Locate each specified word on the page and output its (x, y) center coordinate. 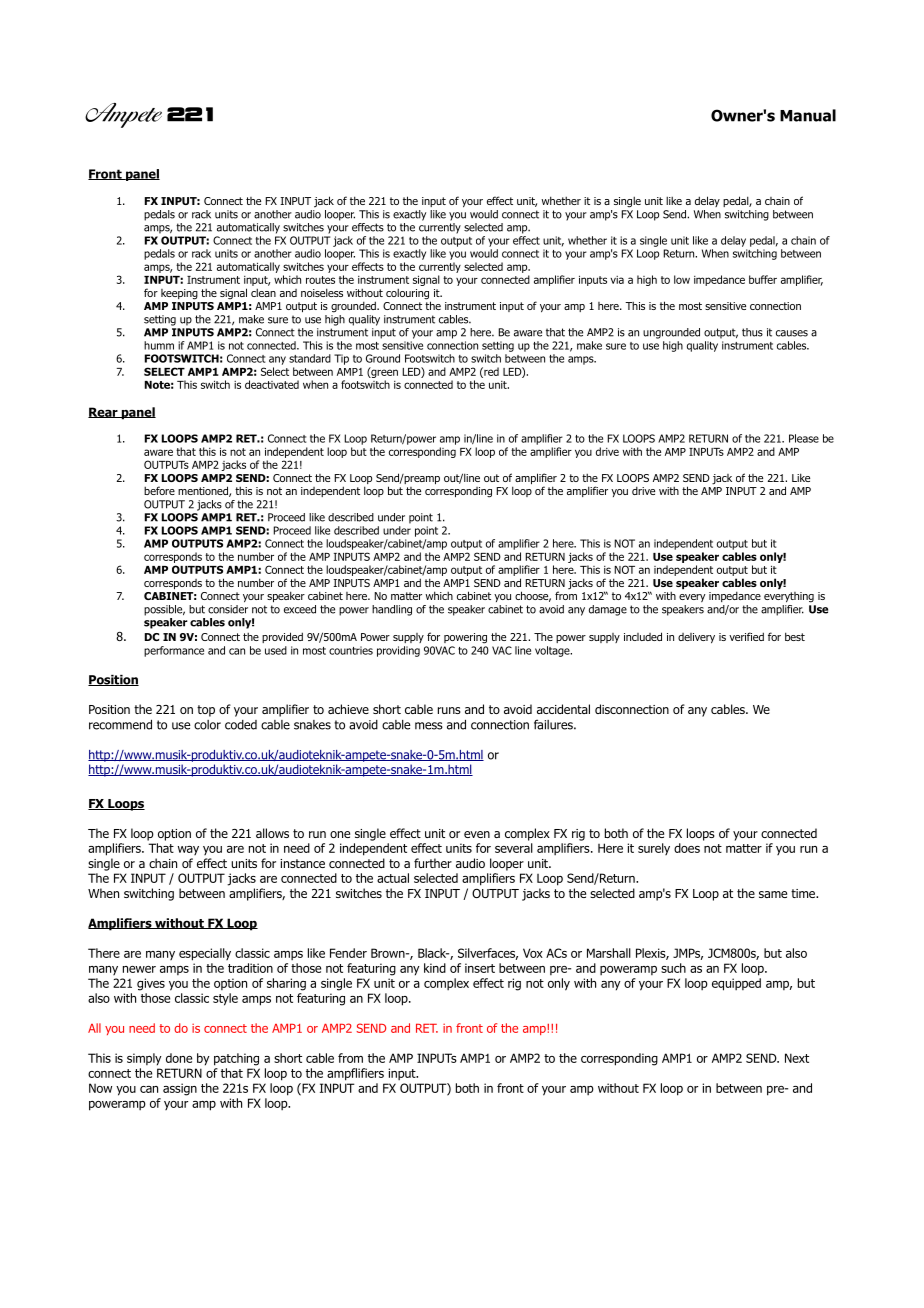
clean (263, 292)
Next (797, 1058)
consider (228, 609)
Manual (808, 115)
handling (392, 610)
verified (746, 636)
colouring (408, 295)
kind (435, 968)
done (179, 1058)
